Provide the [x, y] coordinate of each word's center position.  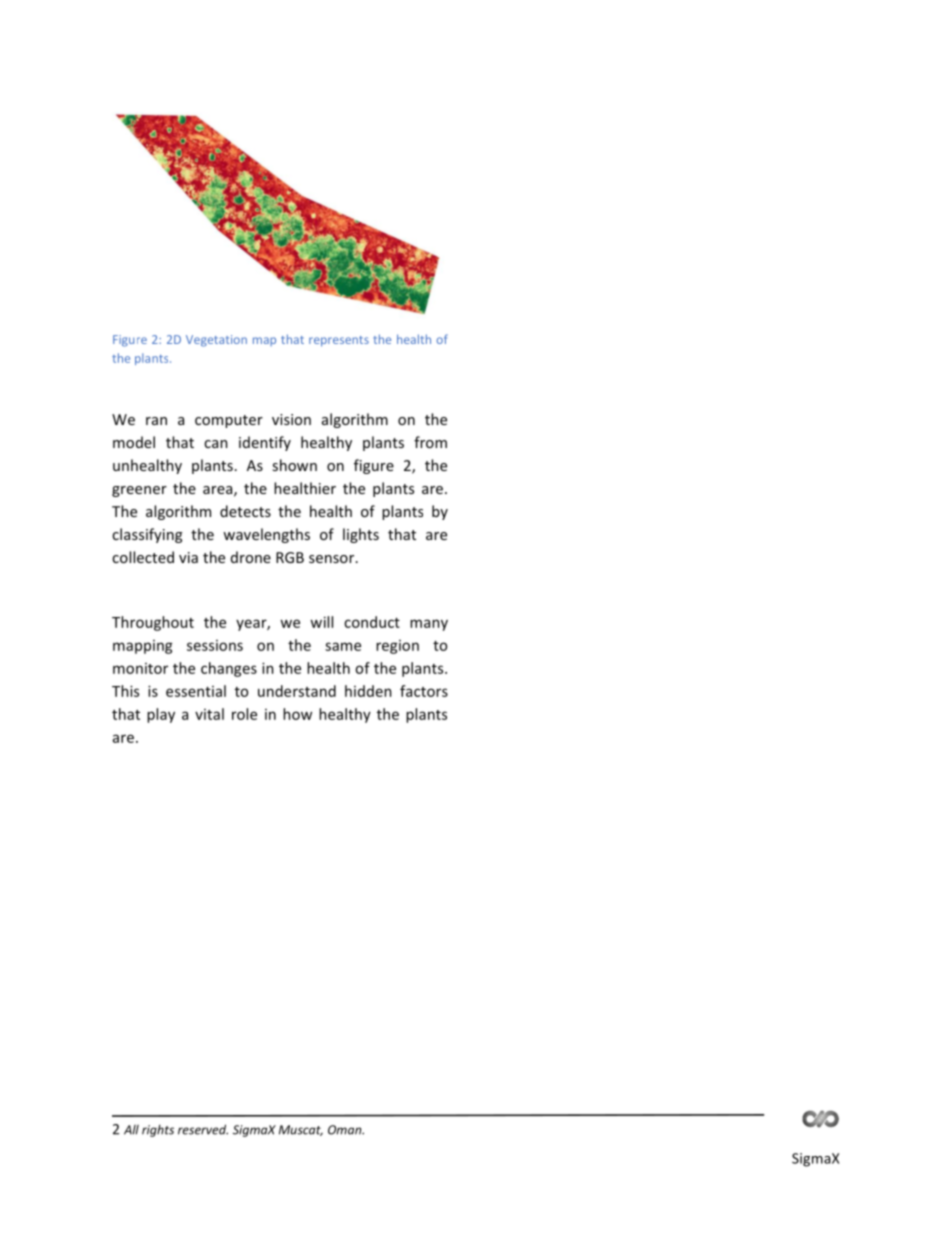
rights [158, 1131]
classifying [147, 535]
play [161, 715]
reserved [203, 1129]
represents [339, 341]
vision [291, 419]
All [131, 1130]
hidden [368, 691]
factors [424, 691]
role [244, 714]
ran [156, 421]
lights [361, 535]
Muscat [301, 1130]
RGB [290, 557]
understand [297, 691]
